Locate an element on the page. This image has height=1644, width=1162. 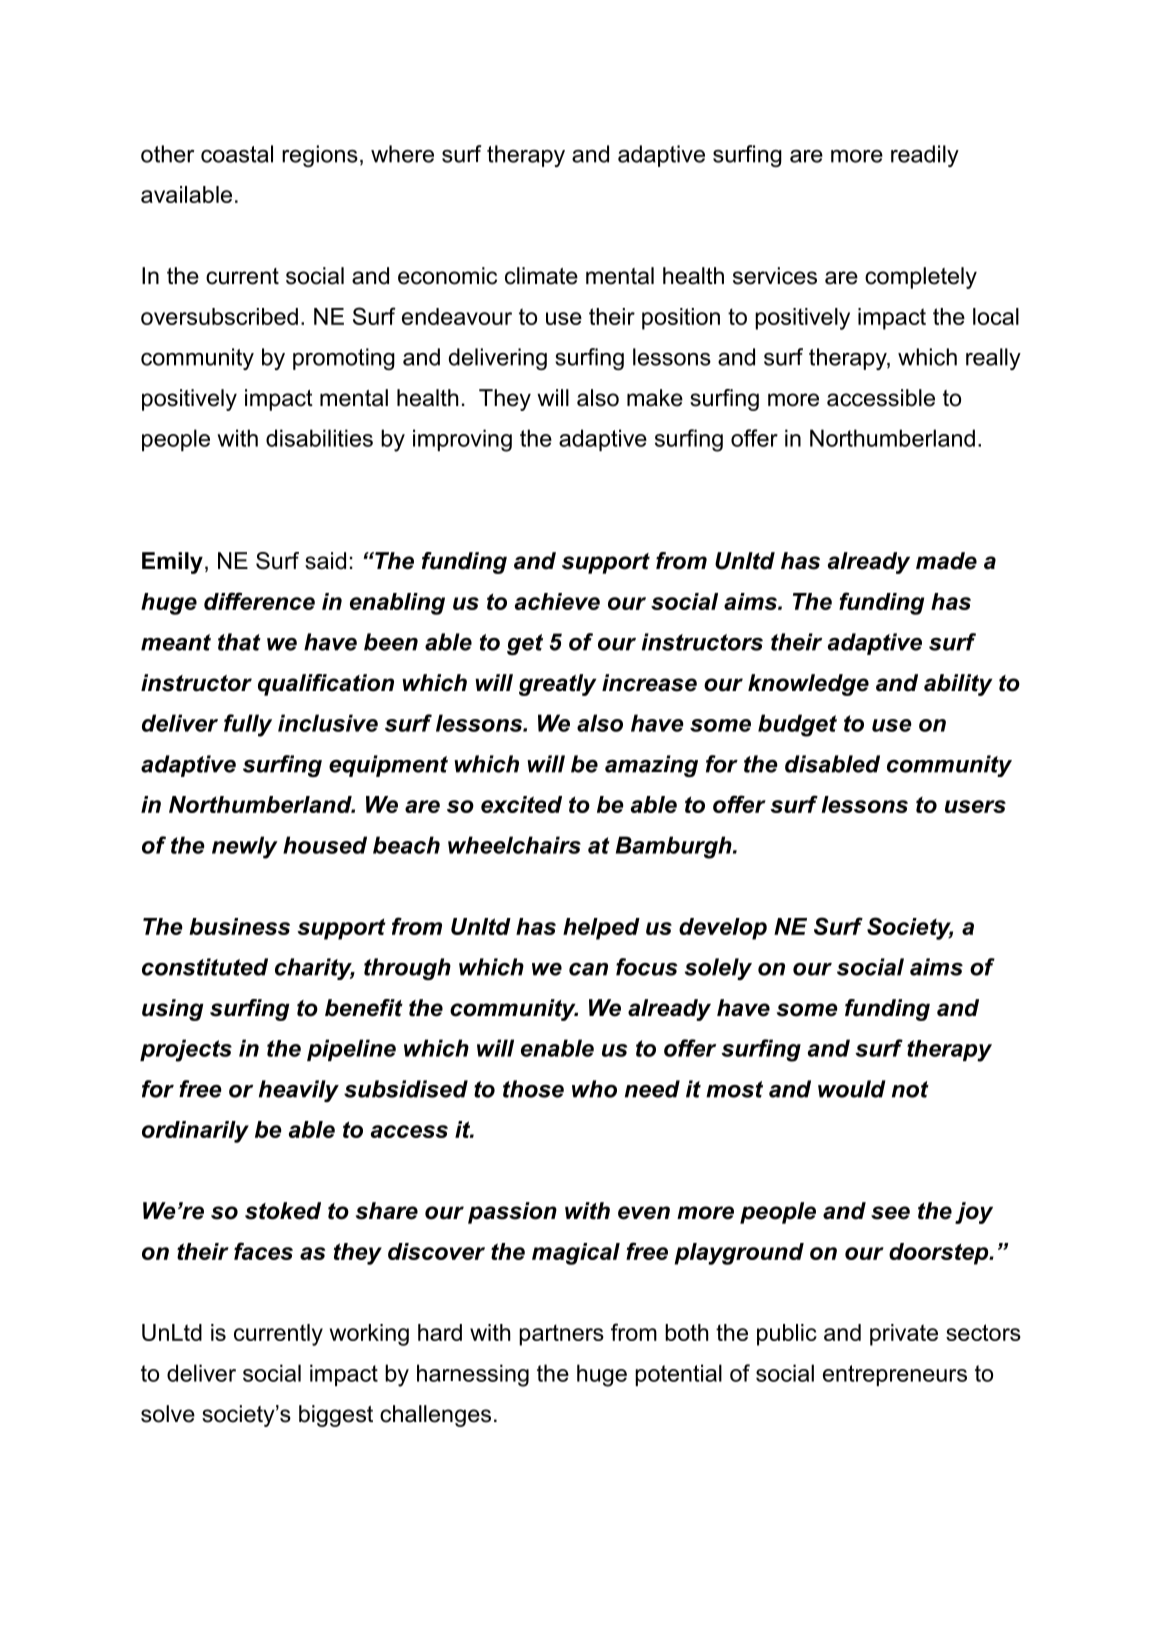
economic is located at coordinates (447, 276).
